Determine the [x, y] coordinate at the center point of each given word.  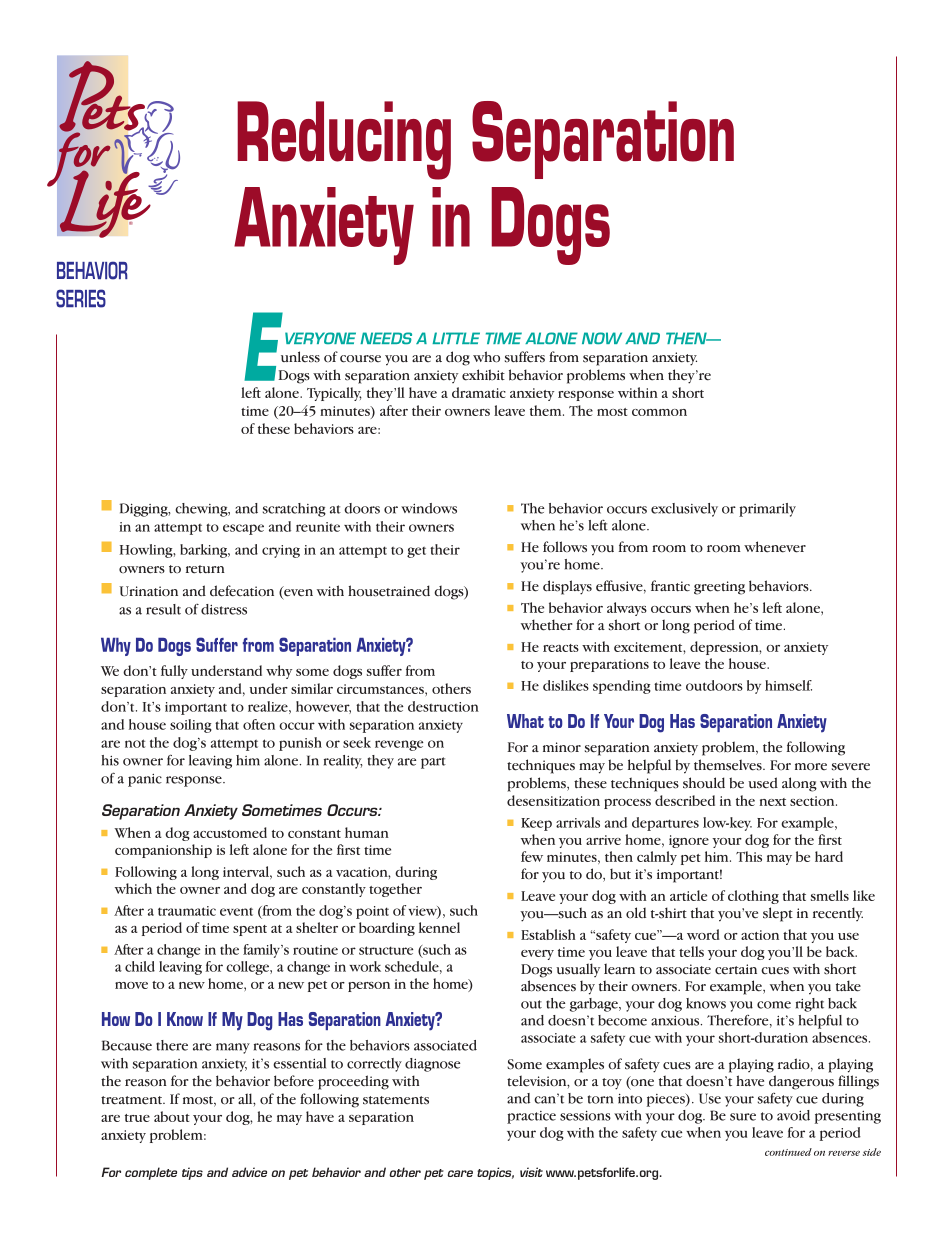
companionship [163, 851]
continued [788, 1152]
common [659, 412]
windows [429, 508]
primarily [767, 510]
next [773, 802]
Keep [536, 824]
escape [243, 529]
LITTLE [456, 338]
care [460, 1173]
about [172, 1116]
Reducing [344, 140]
